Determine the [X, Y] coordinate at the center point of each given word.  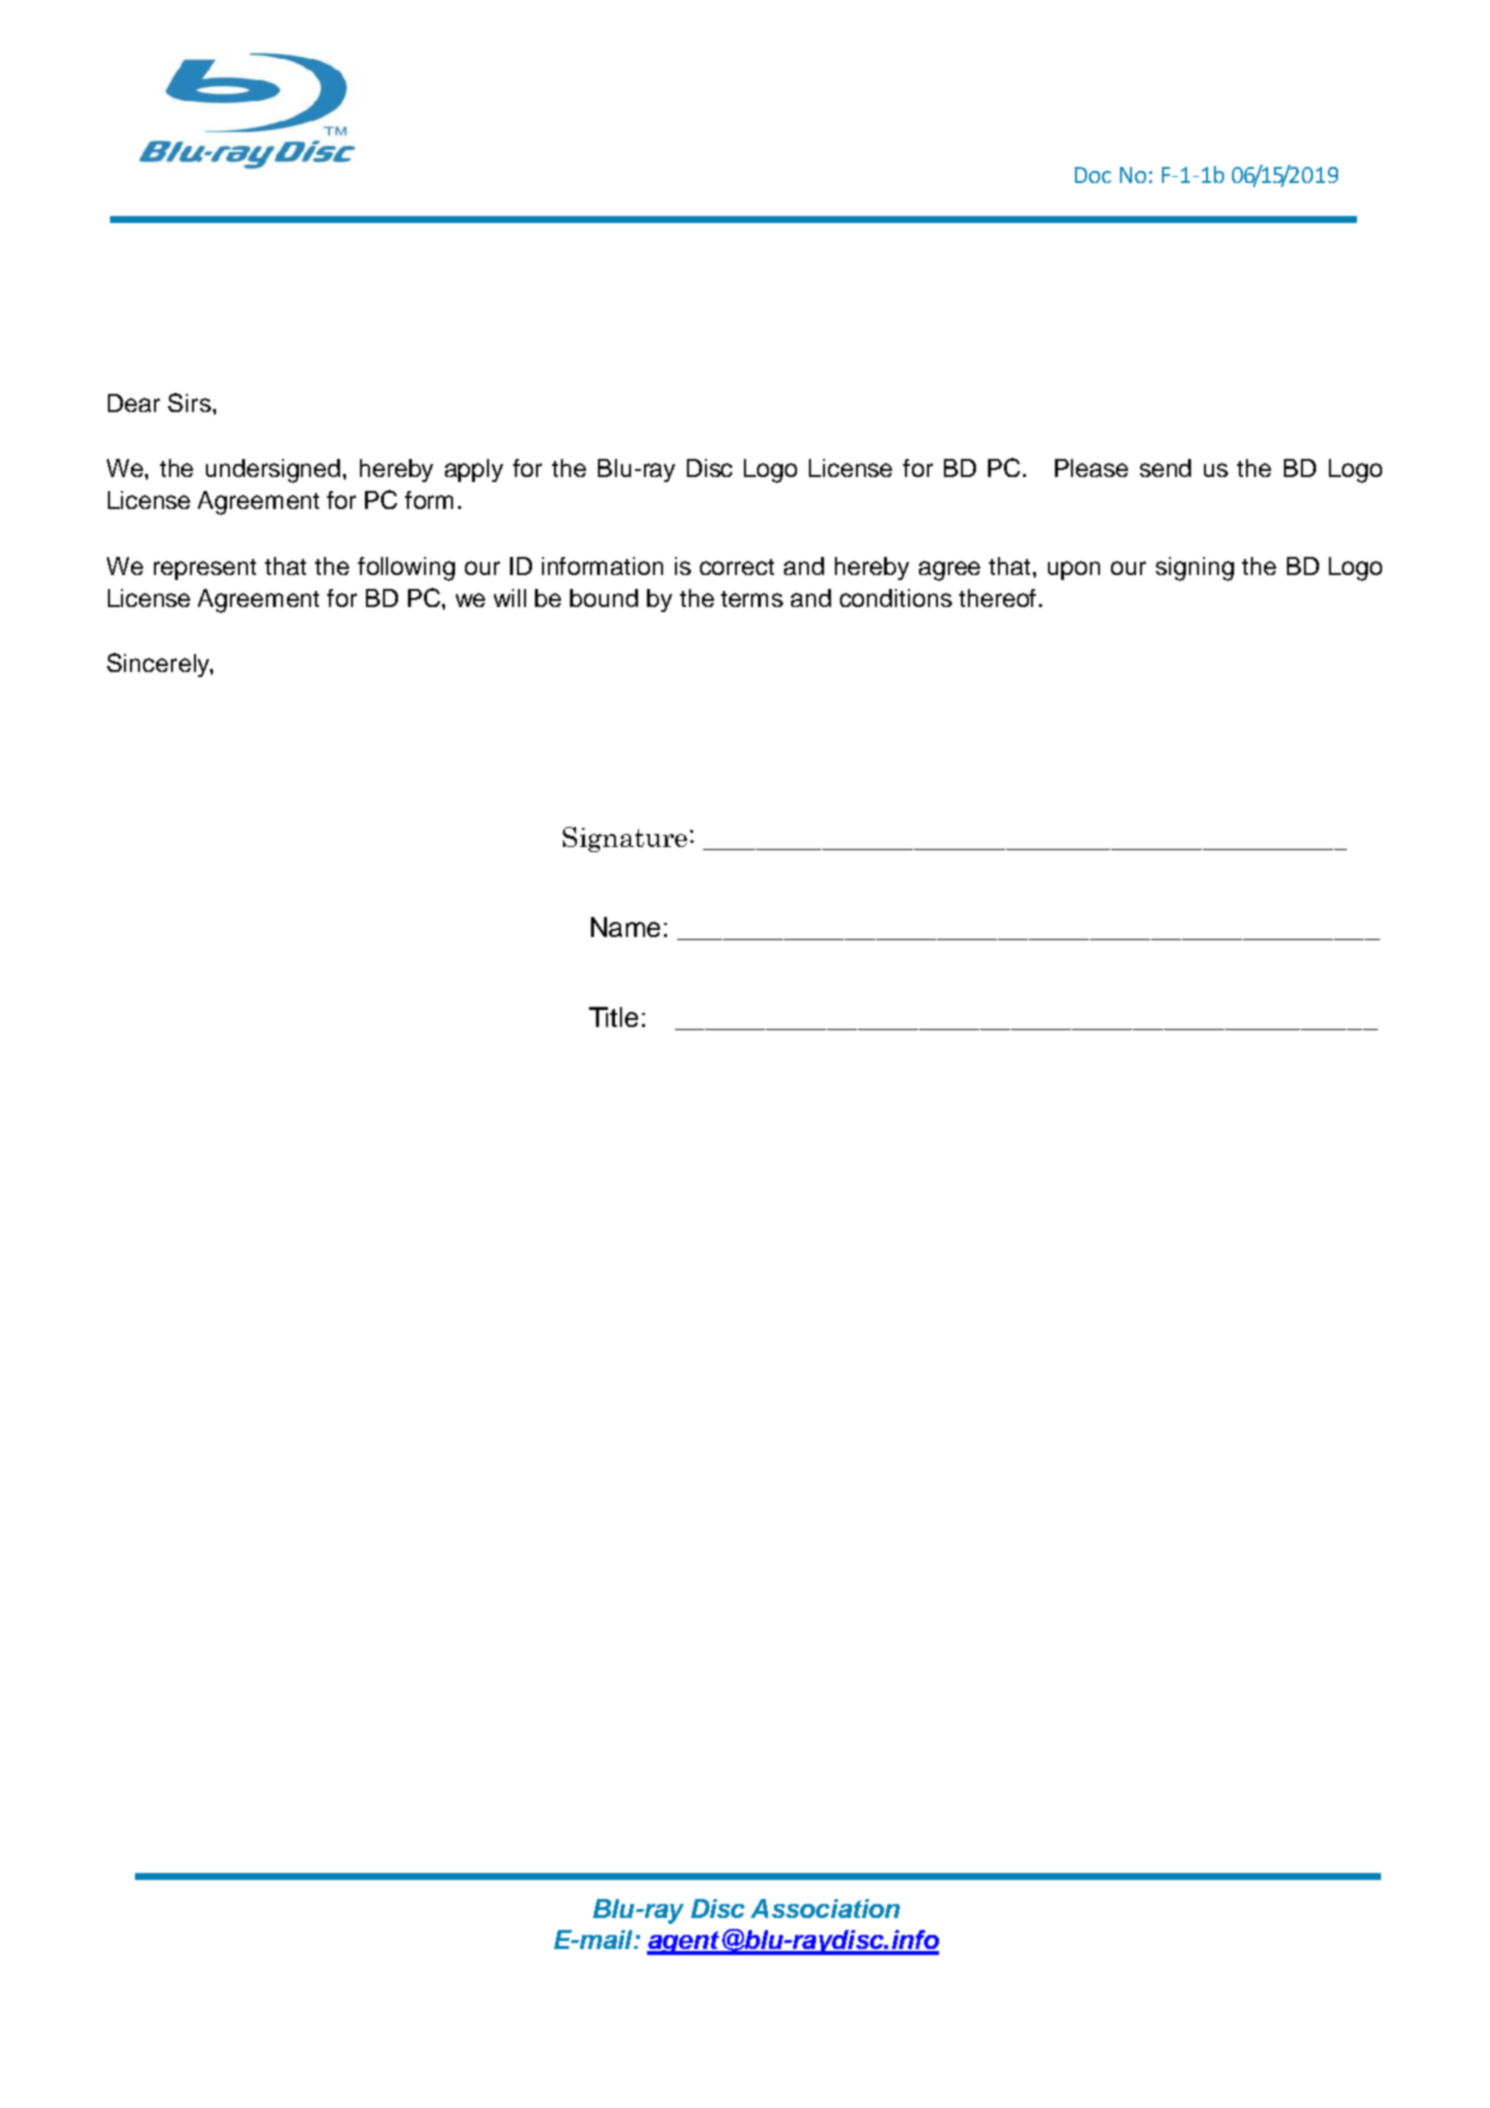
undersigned [273, 471]
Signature [625, 839]
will [510, 598]
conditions [896, 598]
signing [1195, 569]
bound [604, 598]
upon [1074, 570]
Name [625, 927]
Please [1091, 468]
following [406, 569]
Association [825, 1908]
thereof [997, 598]
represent [205, 569]
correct [737, 567]
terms [752, 599]
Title [613, 1017]
